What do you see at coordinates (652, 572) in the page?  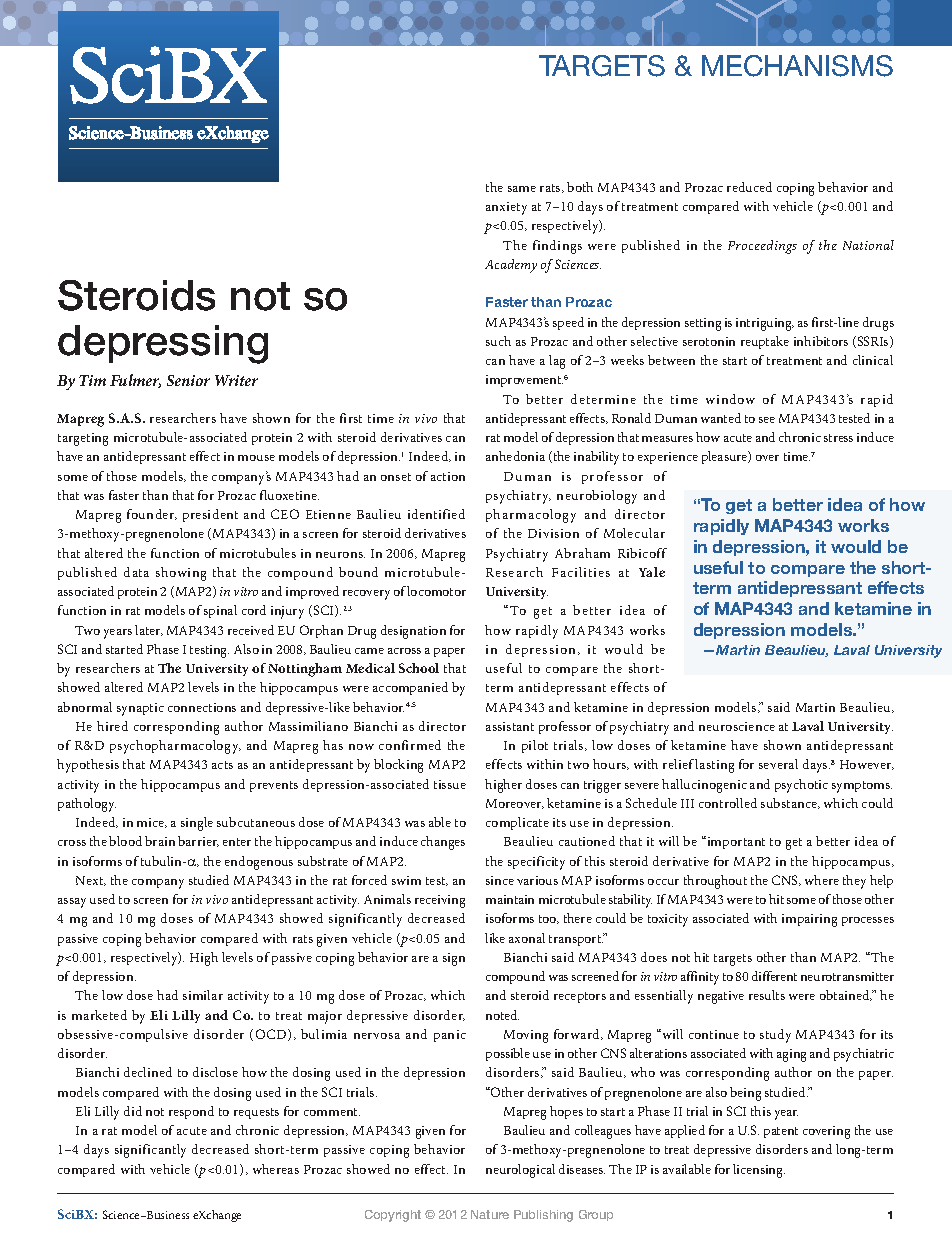 I see `Yale` at bounding box center [652, 572].
